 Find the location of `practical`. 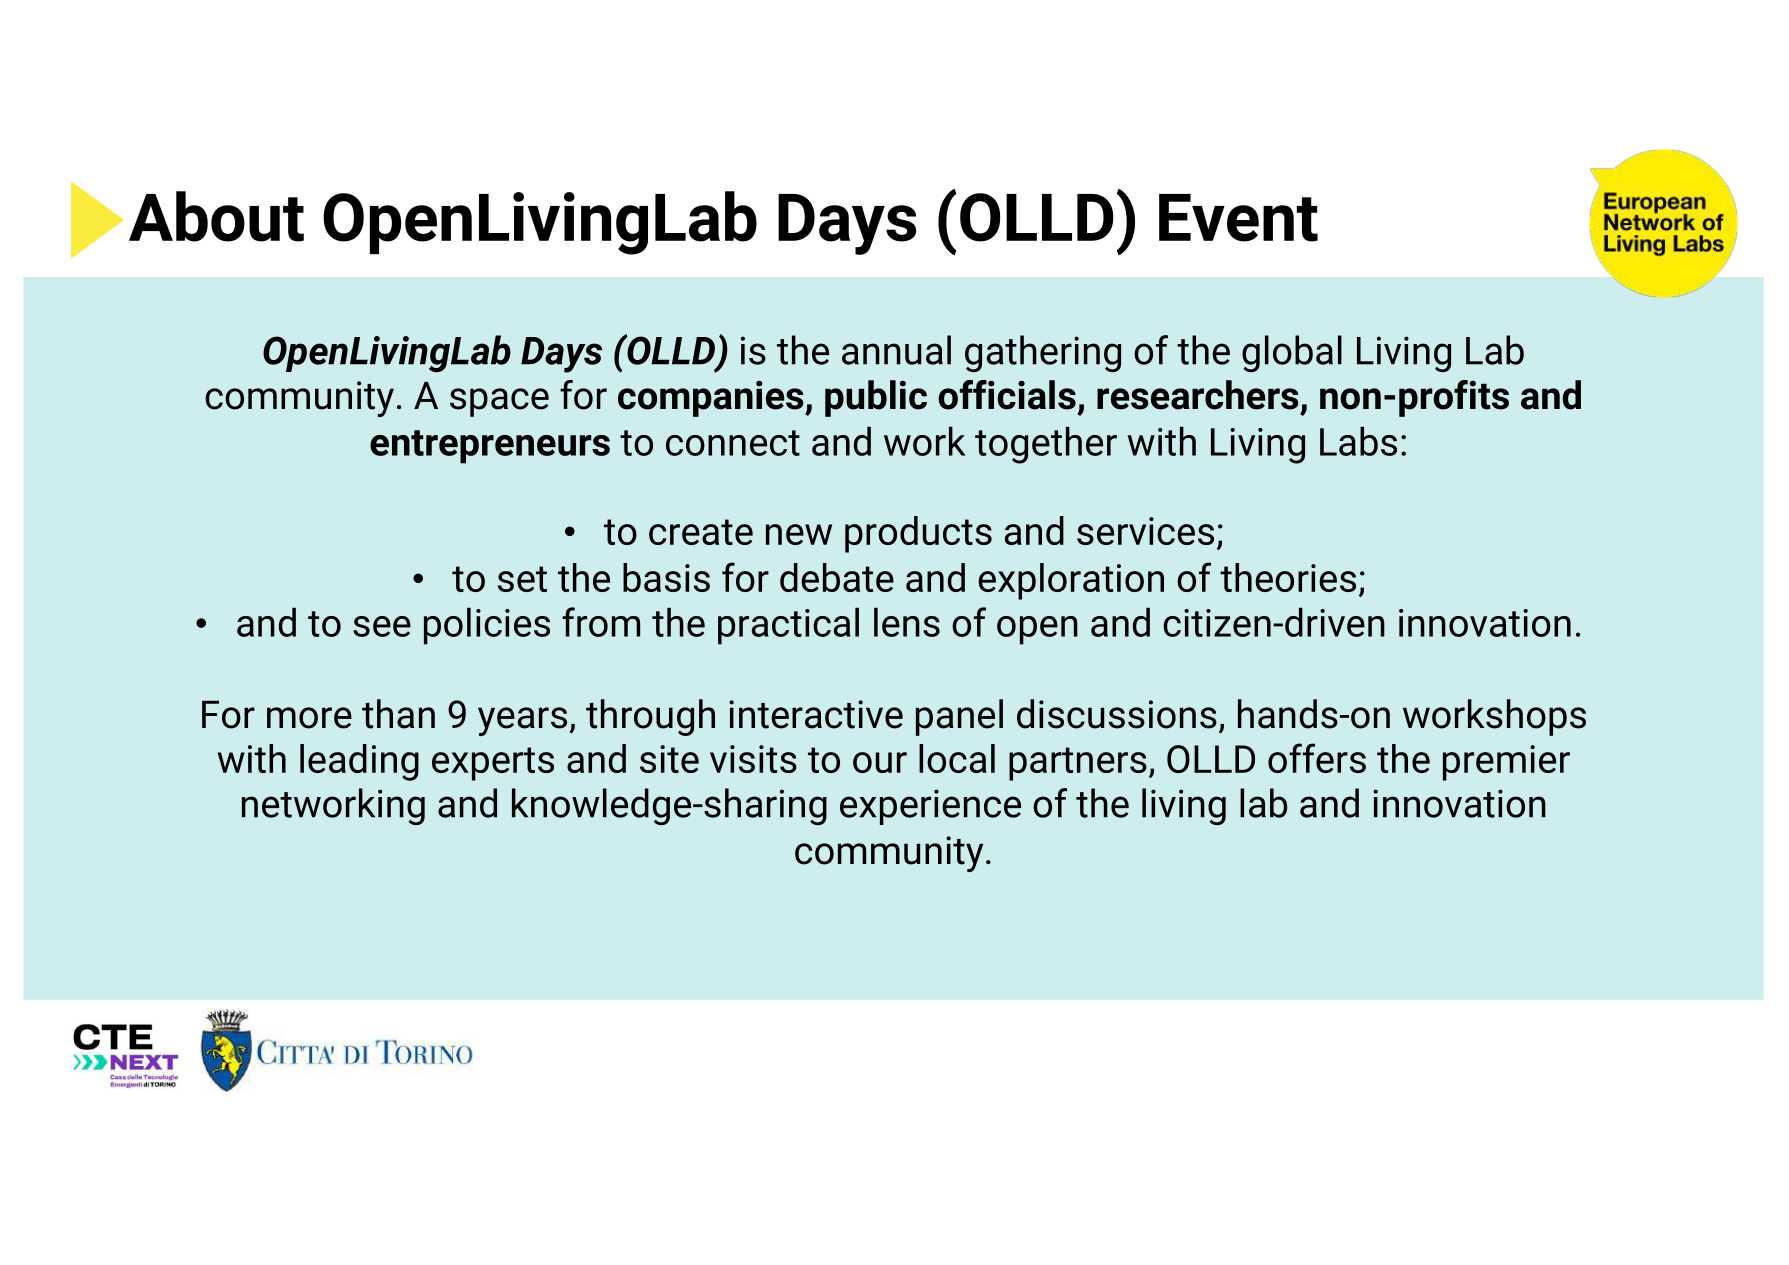

practical is located at coordinates (788, 626).
